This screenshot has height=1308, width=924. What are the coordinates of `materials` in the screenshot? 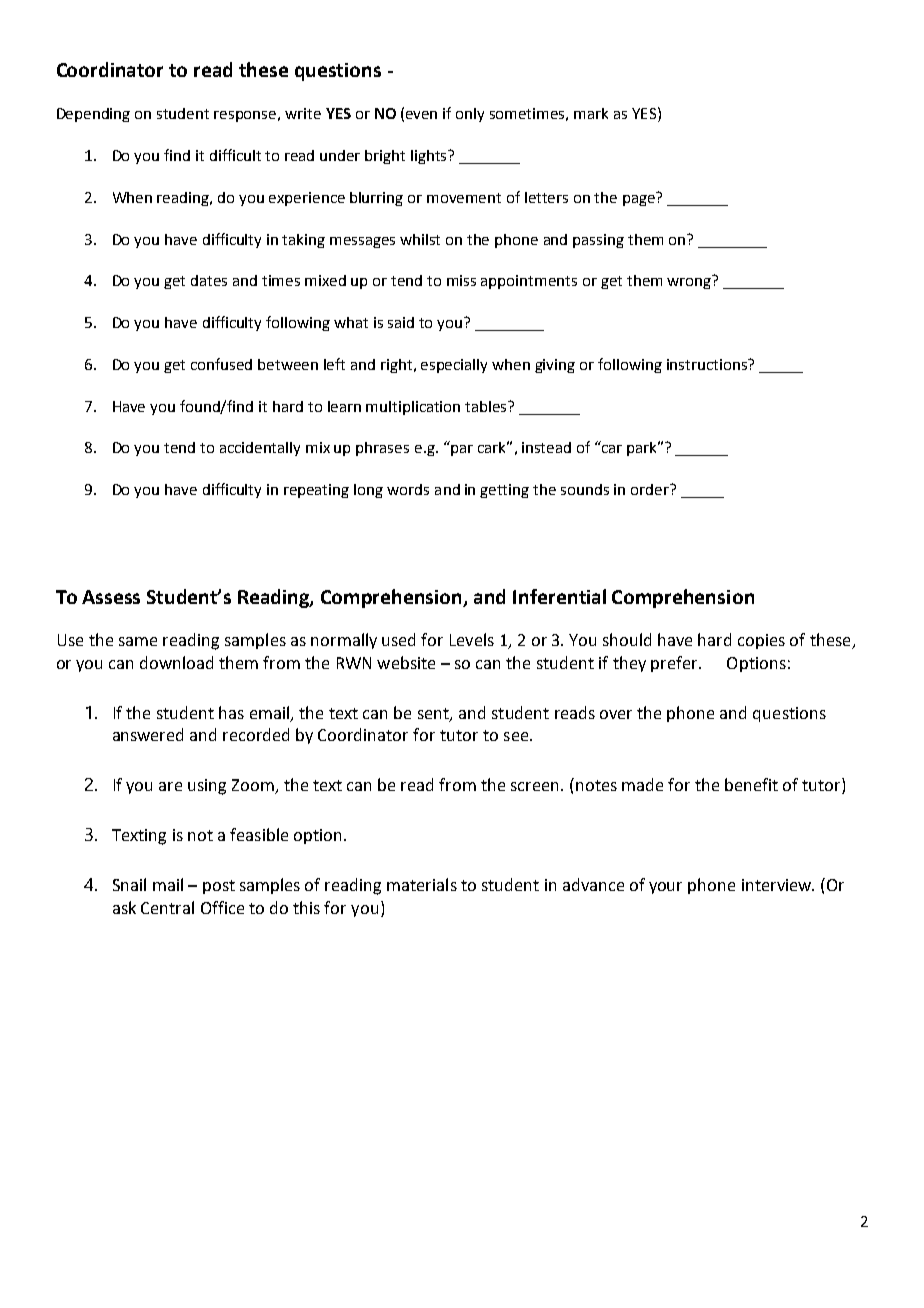 It's located at (422, 884).
